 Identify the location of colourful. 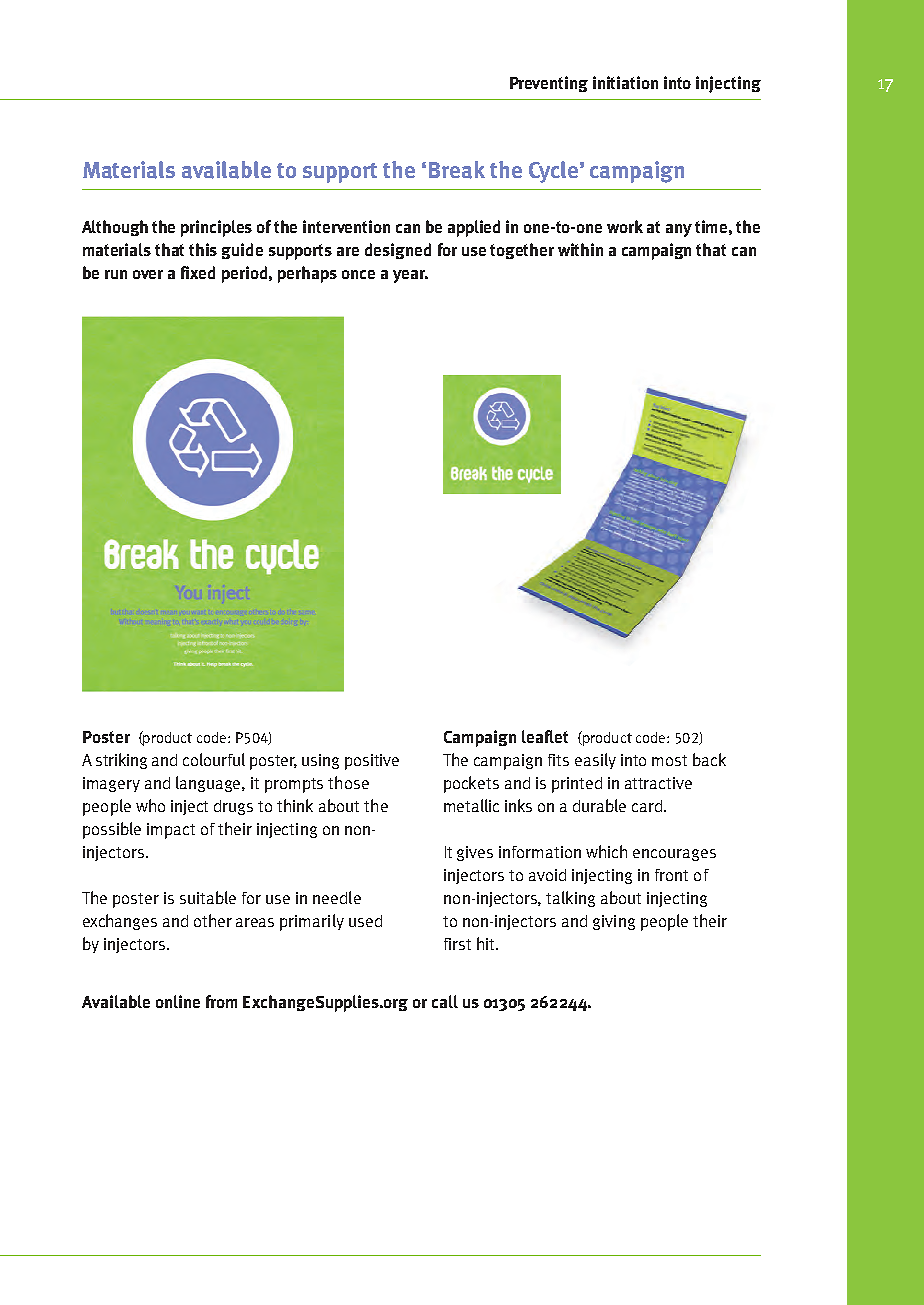
(214, 759).
